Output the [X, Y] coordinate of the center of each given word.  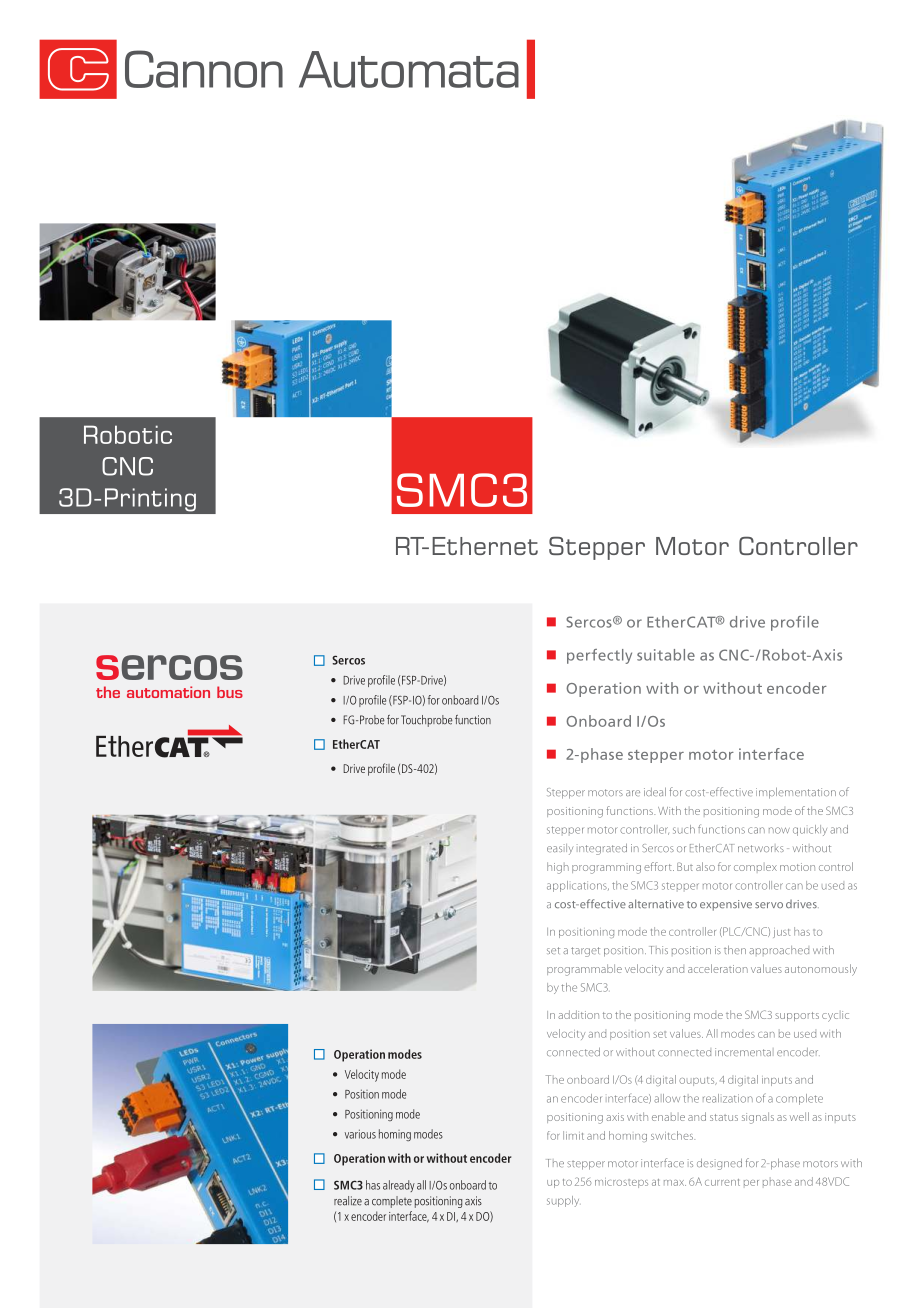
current [722, 1182]
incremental [743, 1052]
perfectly [599, 656]
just [781, 933]
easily [560, 849]
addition [578, 1014]
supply [563, 1201]
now [779, 830]
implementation [796, 793]
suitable [666, 655]
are [633, 793]
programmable [584, 970]
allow [667, 1098]
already [399, 1186]
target [585, 952]
